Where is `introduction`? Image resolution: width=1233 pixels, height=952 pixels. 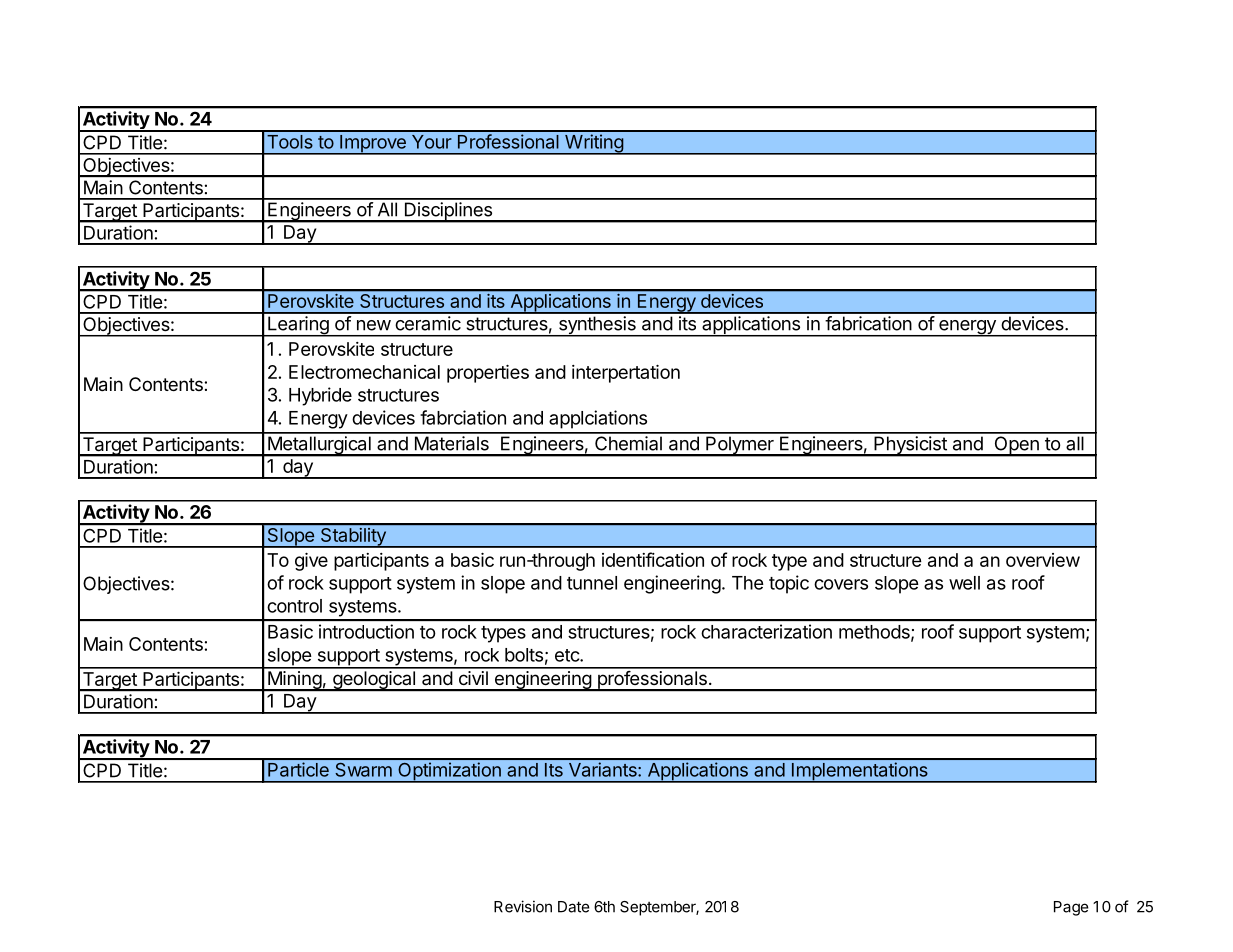 introduction is located at coordinates (366, 631).
